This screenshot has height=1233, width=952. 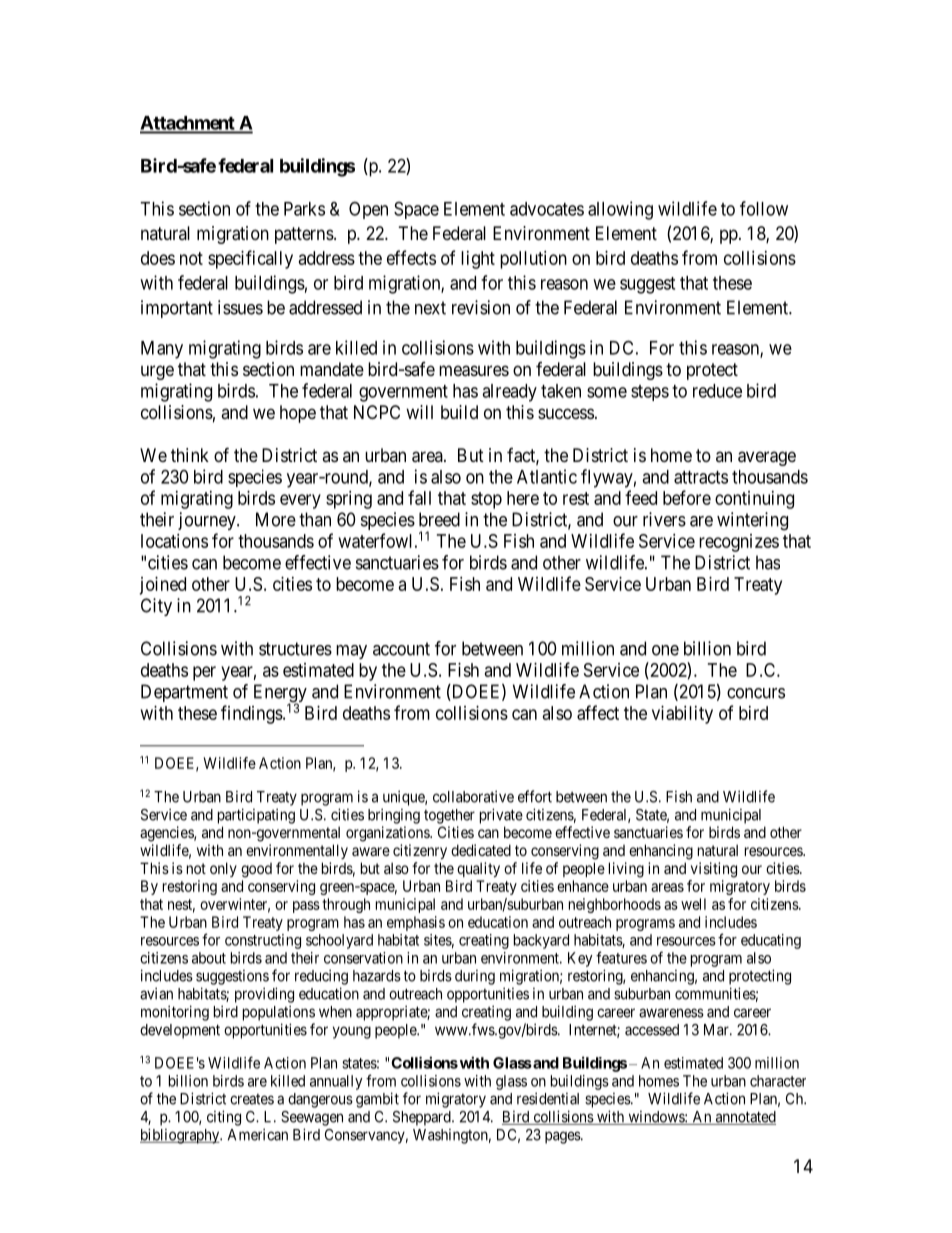 I want to click on recognizes, so click(x=739, y=543).
